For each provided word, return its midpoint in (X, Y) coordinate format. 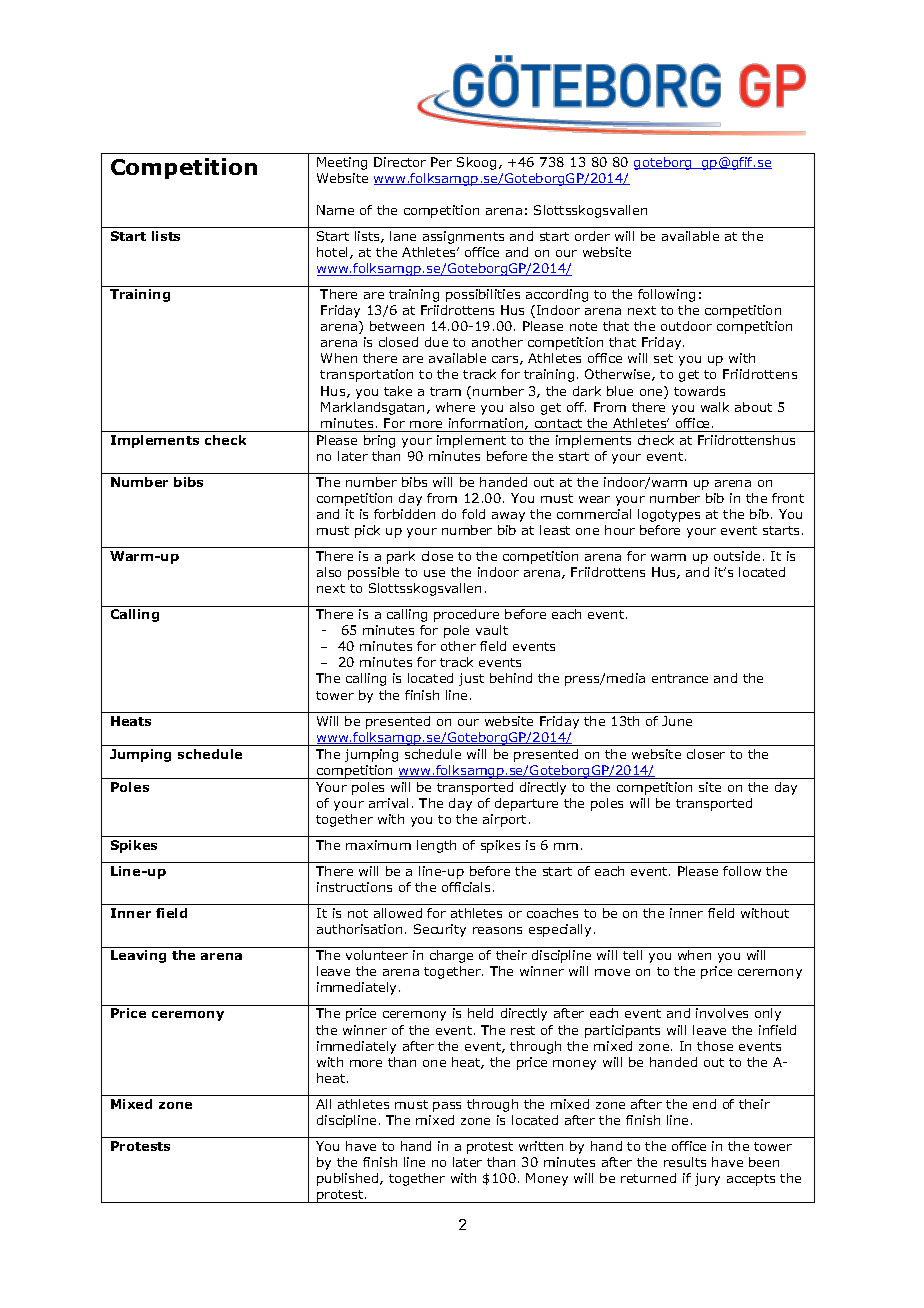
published (349, 1179)
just (471, 679)
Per (441, 162)
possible (373, 573)
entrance (680, 678)
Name (335, 210)
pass (447, 1107)
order (592, 236)
